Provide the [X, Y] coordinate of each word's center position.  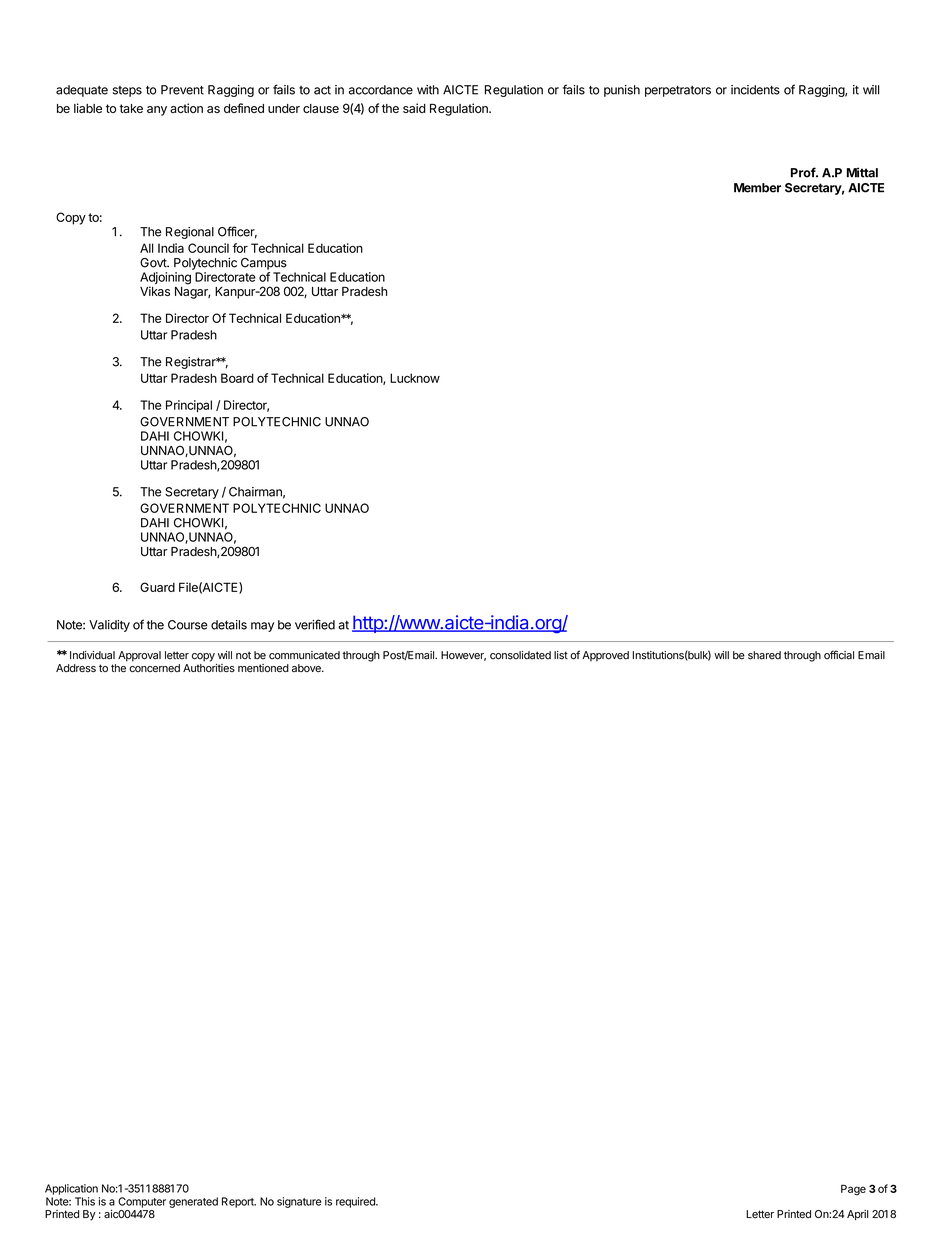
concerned [154, 668]
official [839, 655]
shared [764, 655]
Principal [189, 406]
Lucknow [415, 378]
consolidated [520, 655]
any [157, 111]
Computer [142, 1202]
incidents [755, 90]
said [414, 108]
